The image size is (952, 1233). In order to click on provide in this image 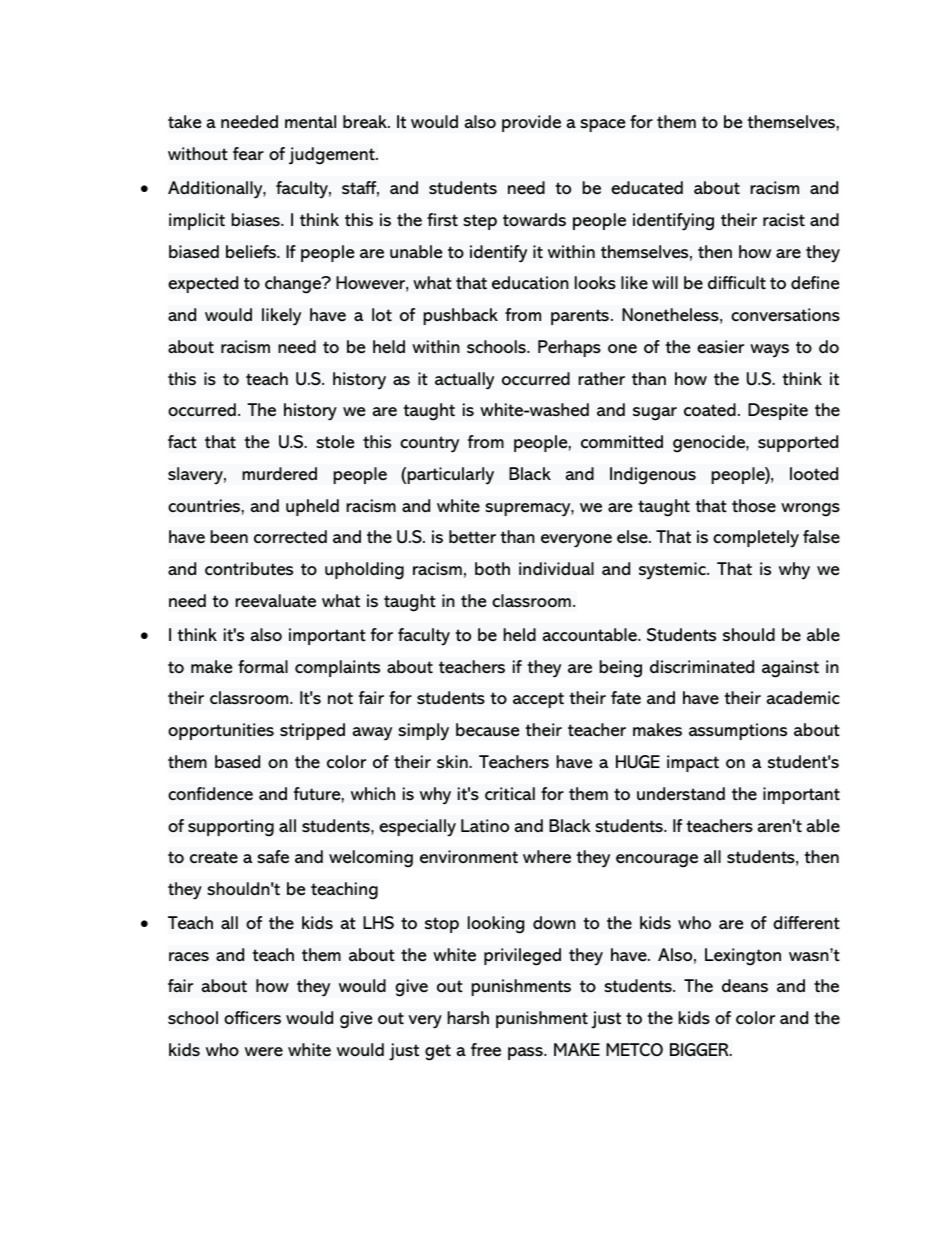, I will do `click(531, 123)`.
